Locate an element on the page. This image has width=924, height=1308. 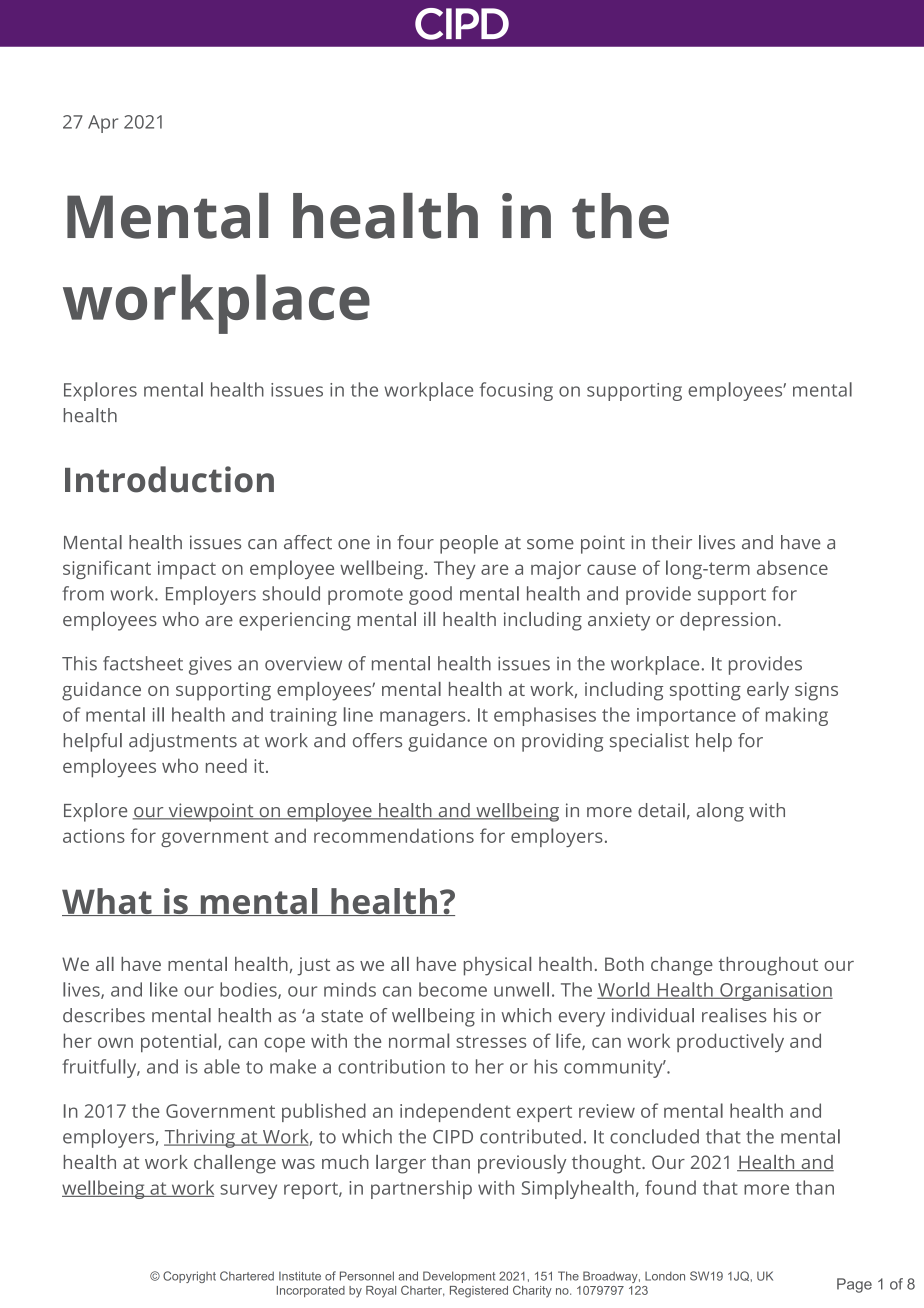
early is located at coordinates (768, 691).
